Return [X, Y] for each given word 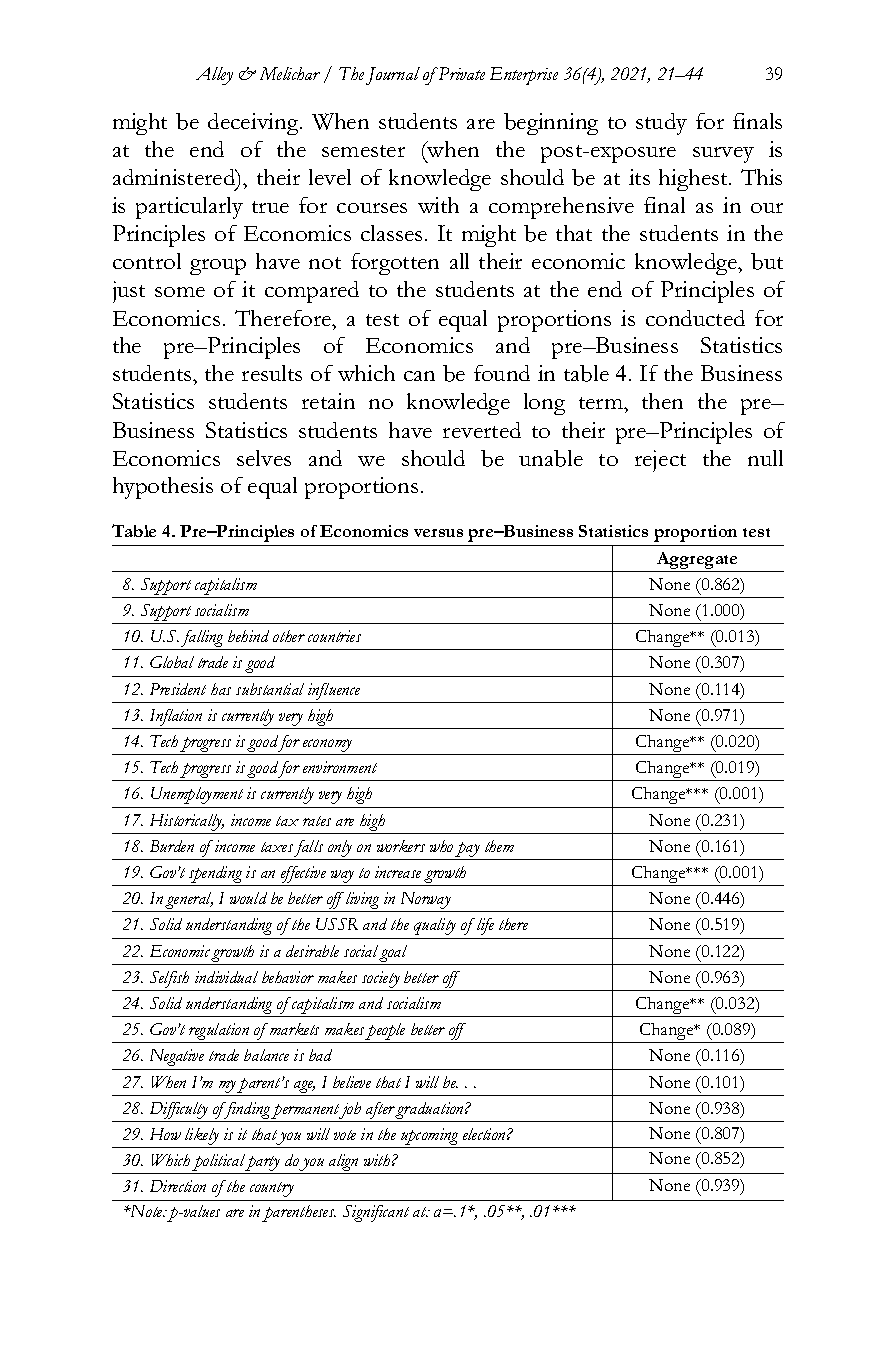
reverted [482, 430]
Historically [187, 822]
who [441, 846]
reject [660, 461]
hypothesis [163, 488]
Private [460, 73]
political [219, 1164]
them [499, 846]
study [661, 124]
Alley [214, 76]
